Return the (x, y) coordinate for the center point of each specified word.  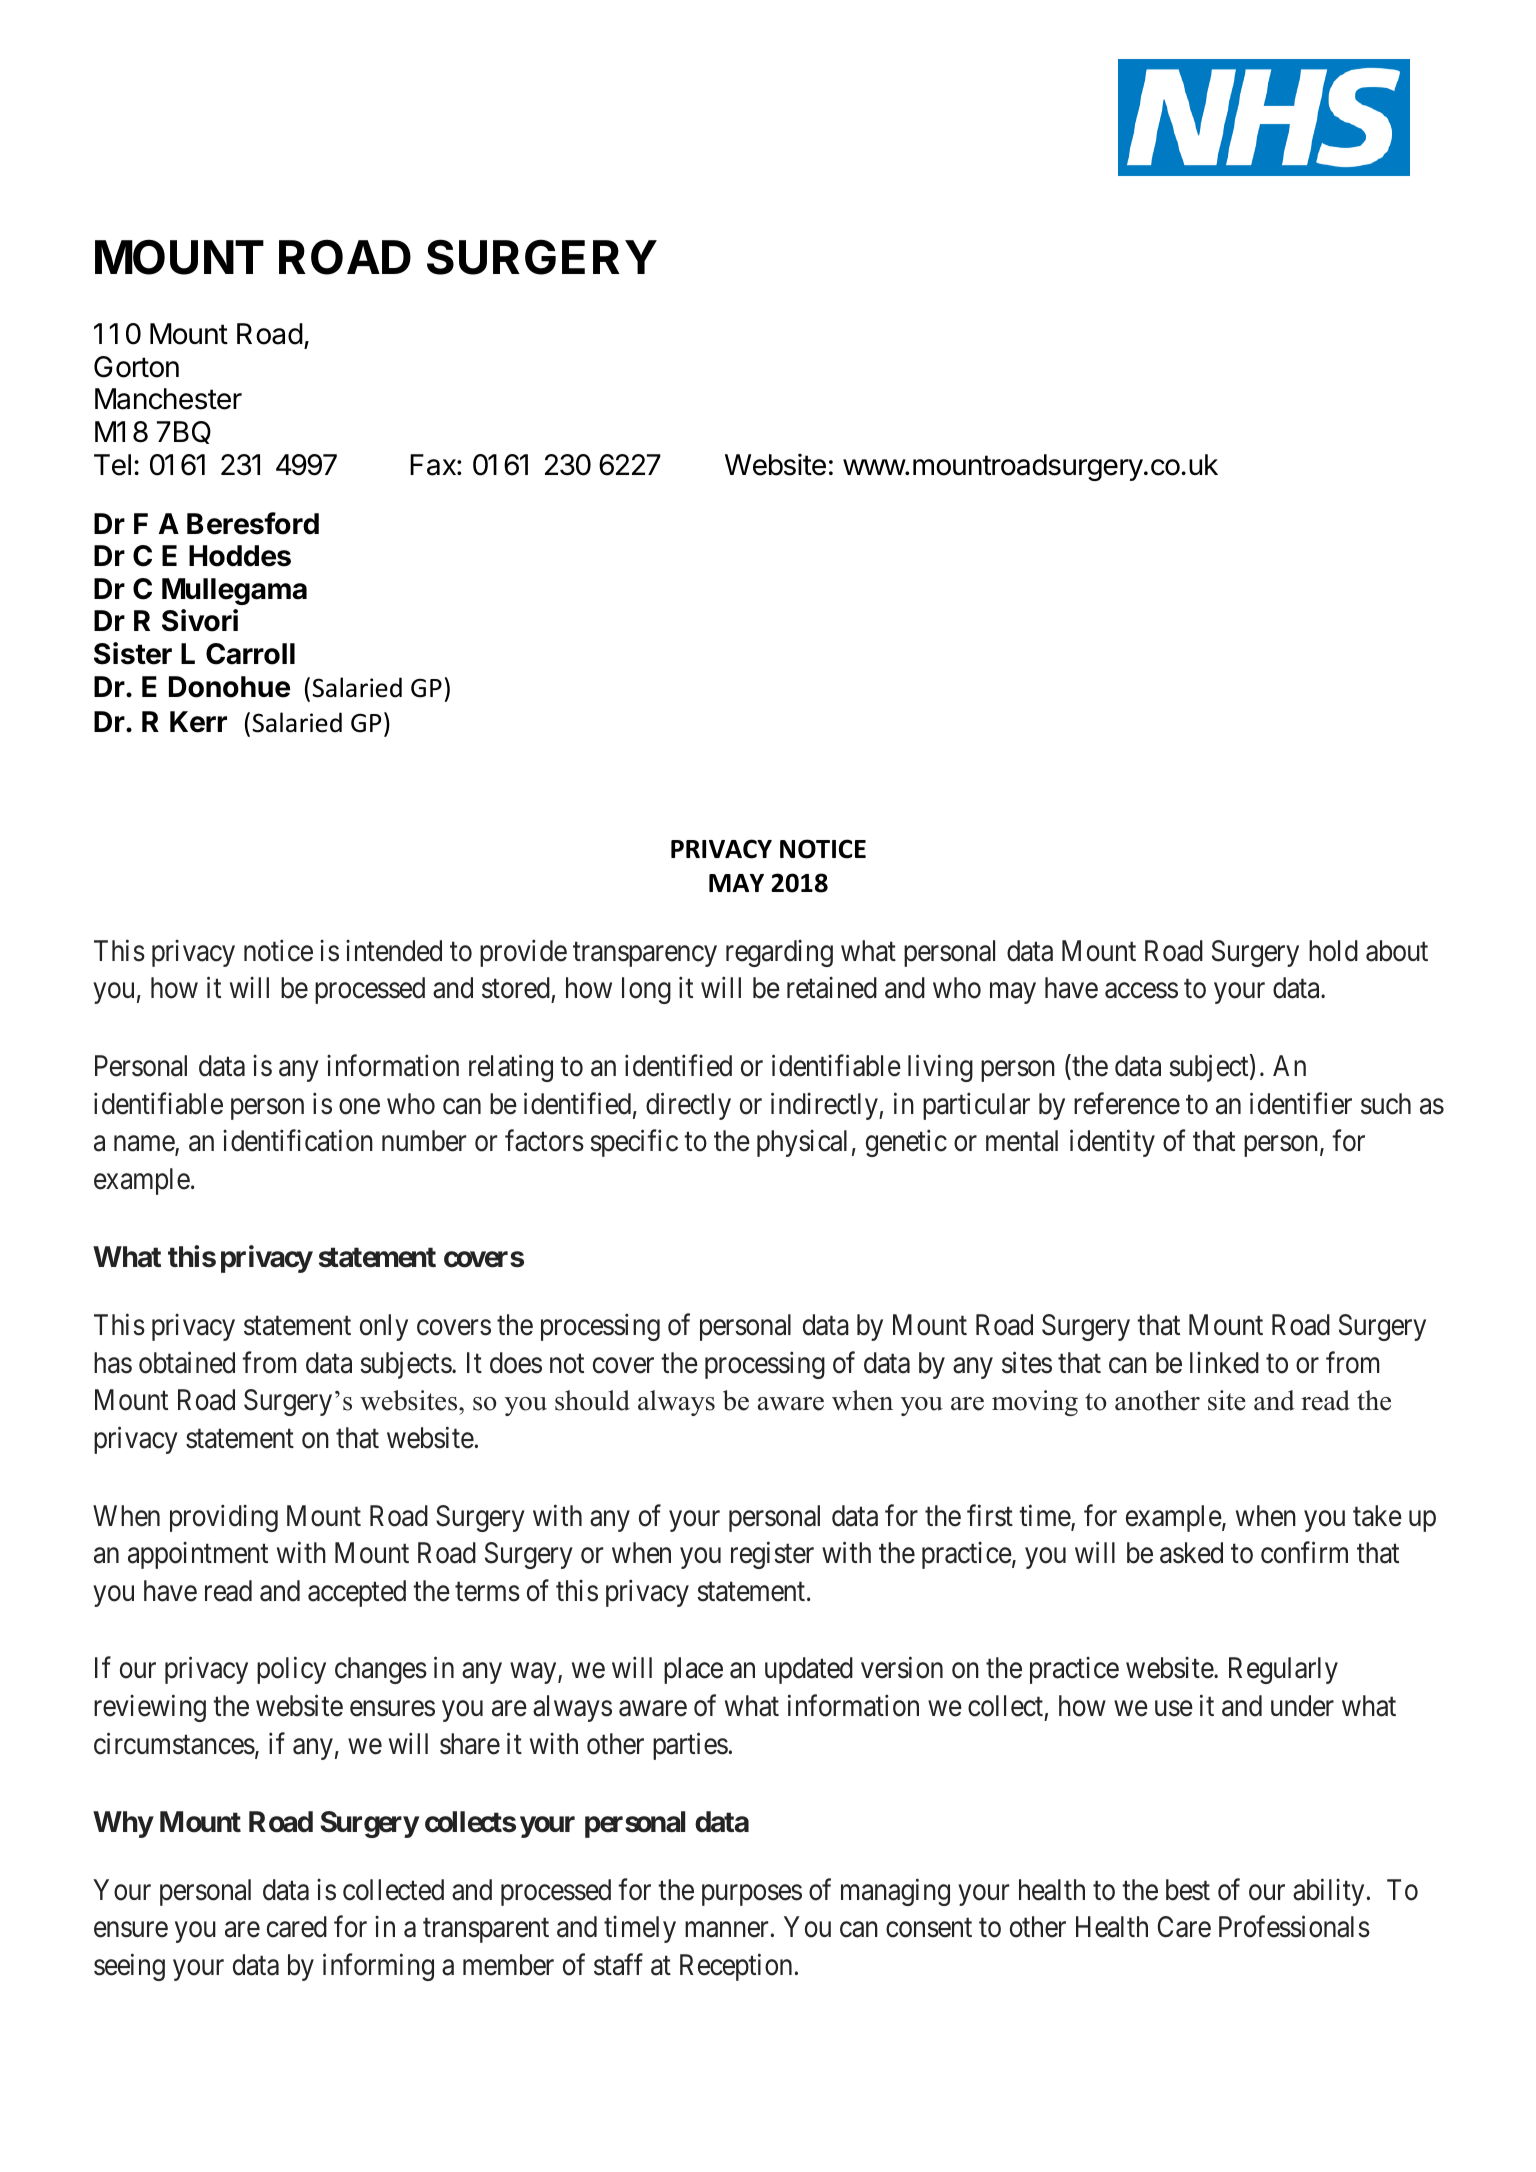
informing (378, 1967)
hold (1333, 951)
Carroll (250, 654)
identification (298, 1141)
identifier (1301, 1103)
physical (802, 1143)
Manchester (168, 399)
